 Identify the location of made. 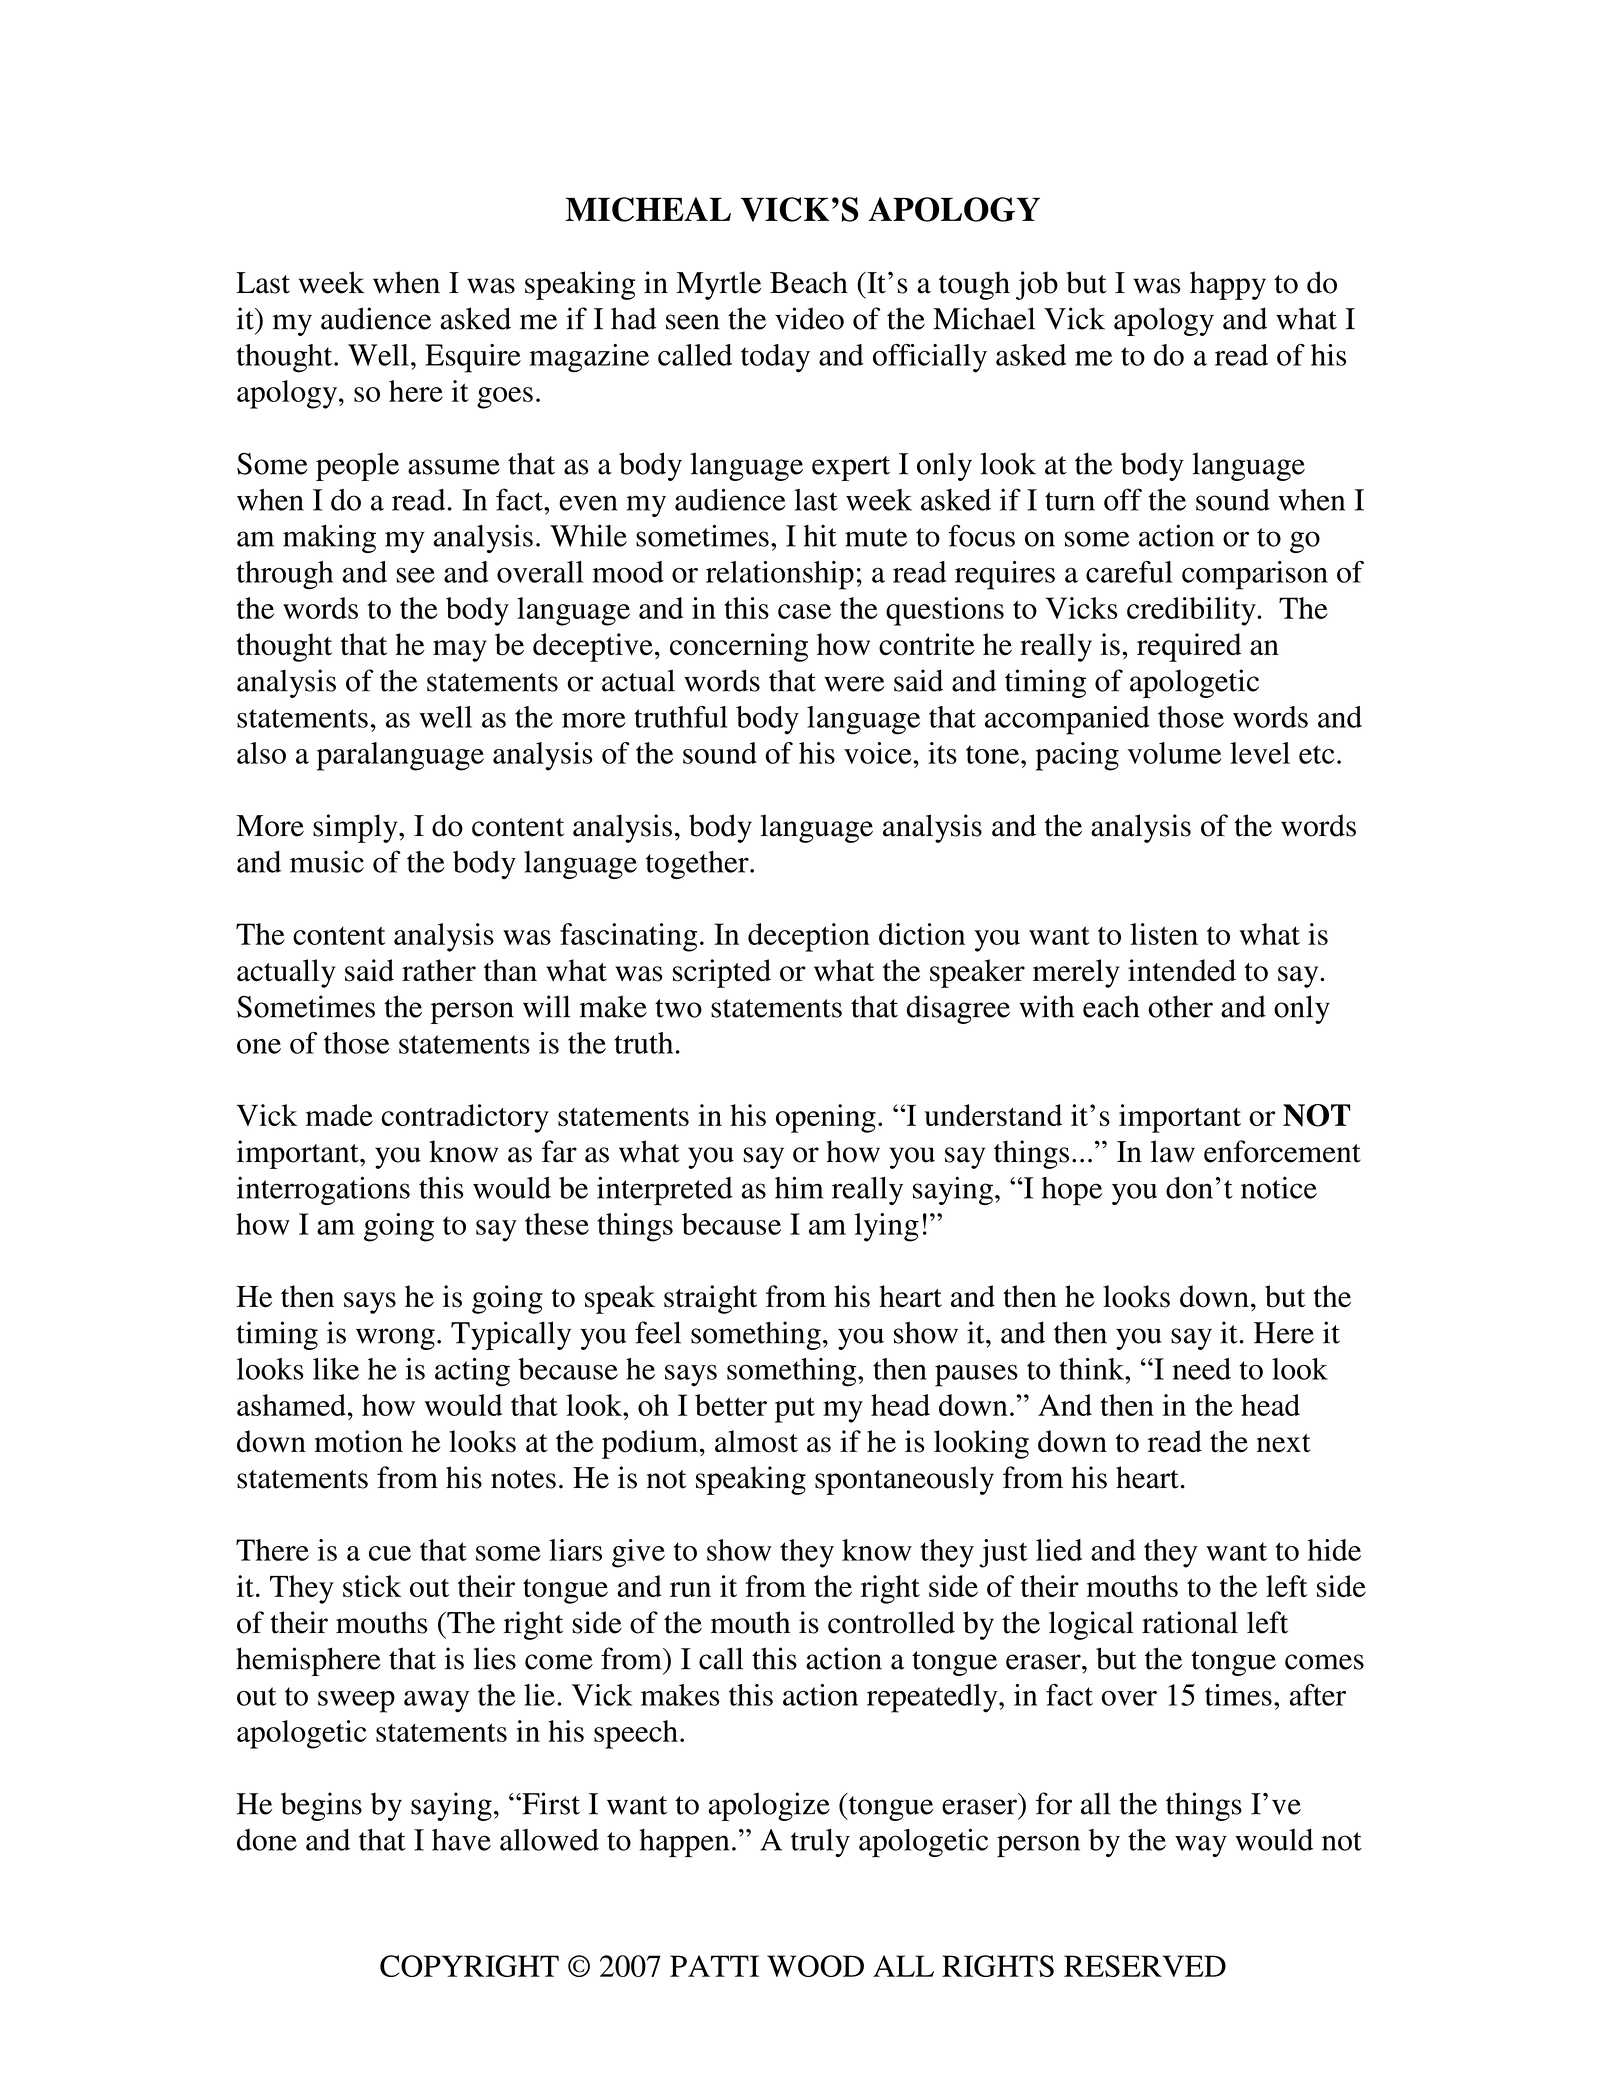
(339, 1115).
